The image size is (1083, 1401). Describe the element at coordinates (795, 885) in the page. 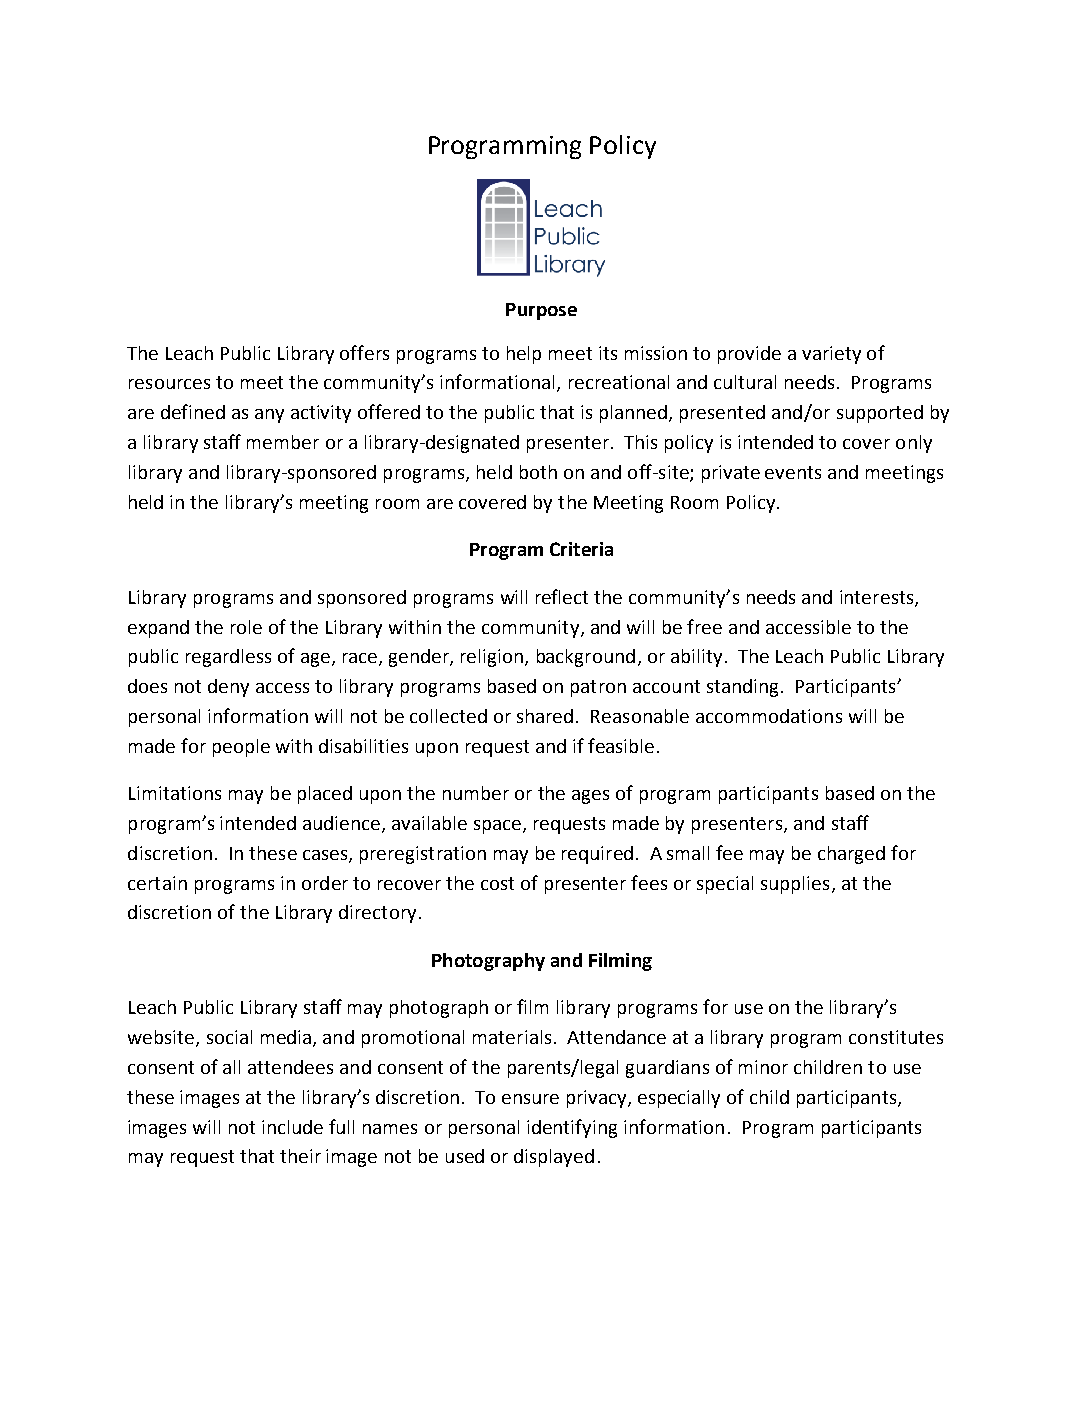

I see `supplies` at that location.
